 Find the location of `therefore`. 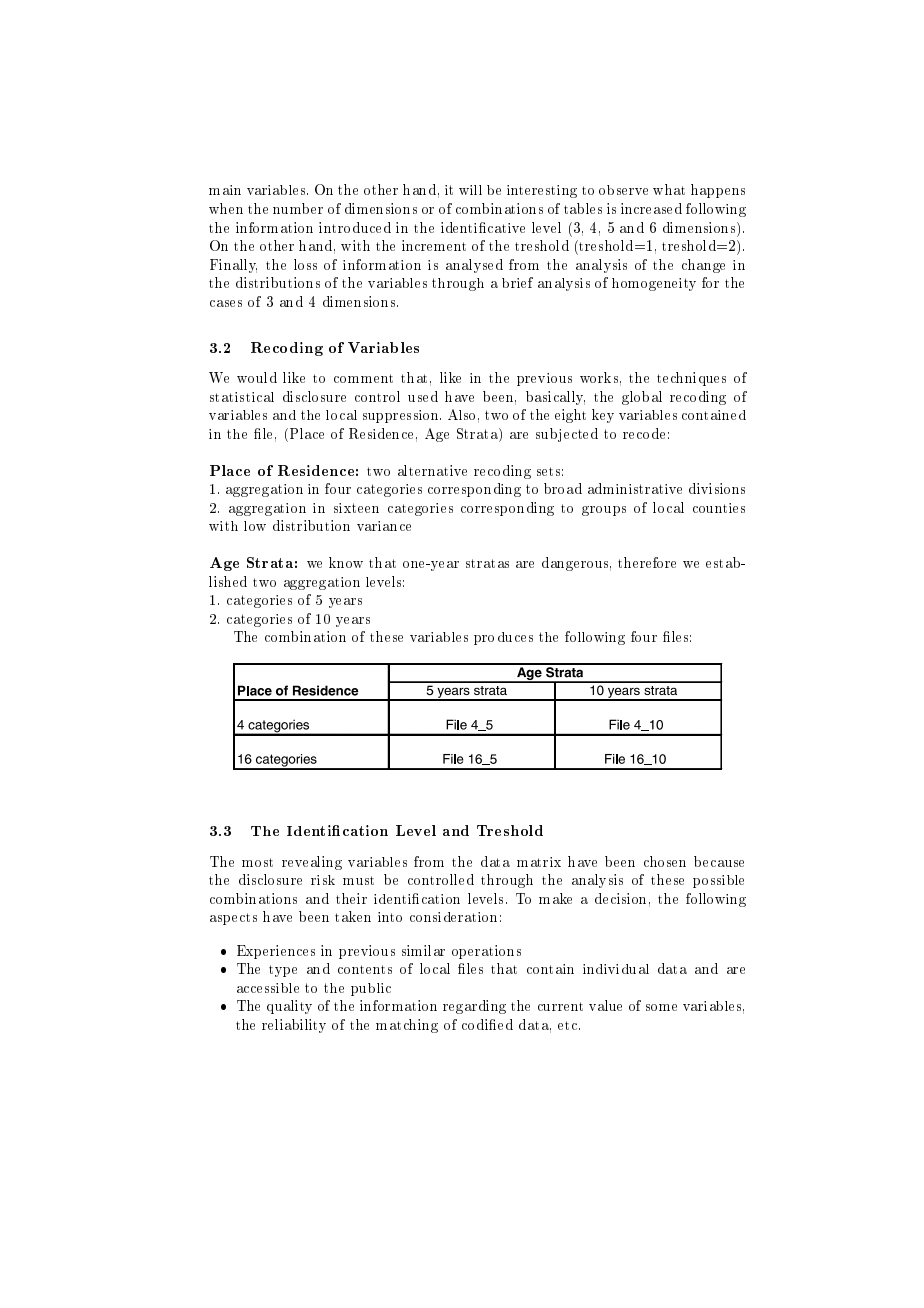

therefore is located at coordinates (647, 562).
